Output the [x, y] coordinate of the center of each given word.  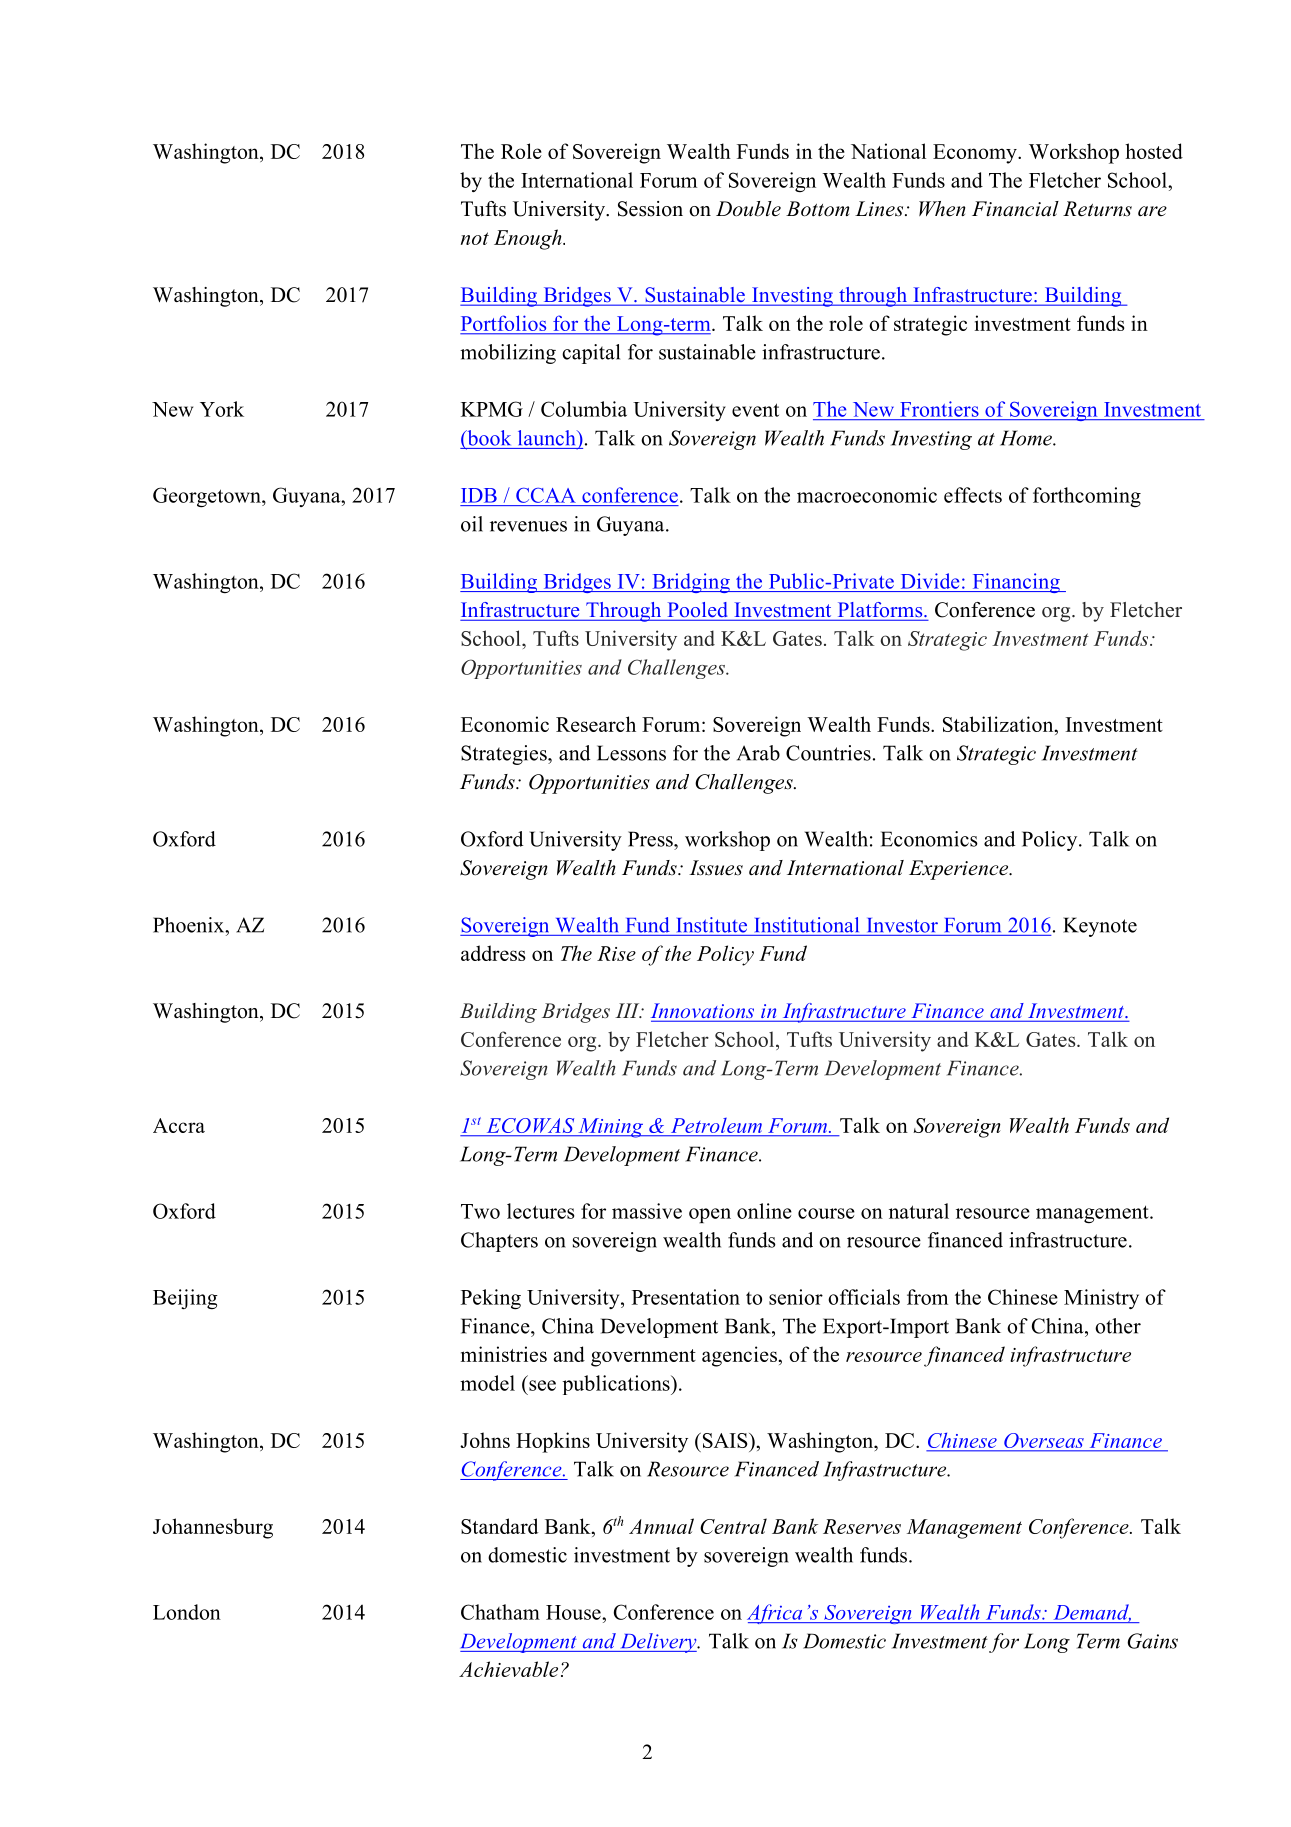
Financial [1015, 209]
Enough [529, 239]
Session [650, 209]
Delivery [658, 1643]
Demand [1092, 1613]
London [187, 1612]
